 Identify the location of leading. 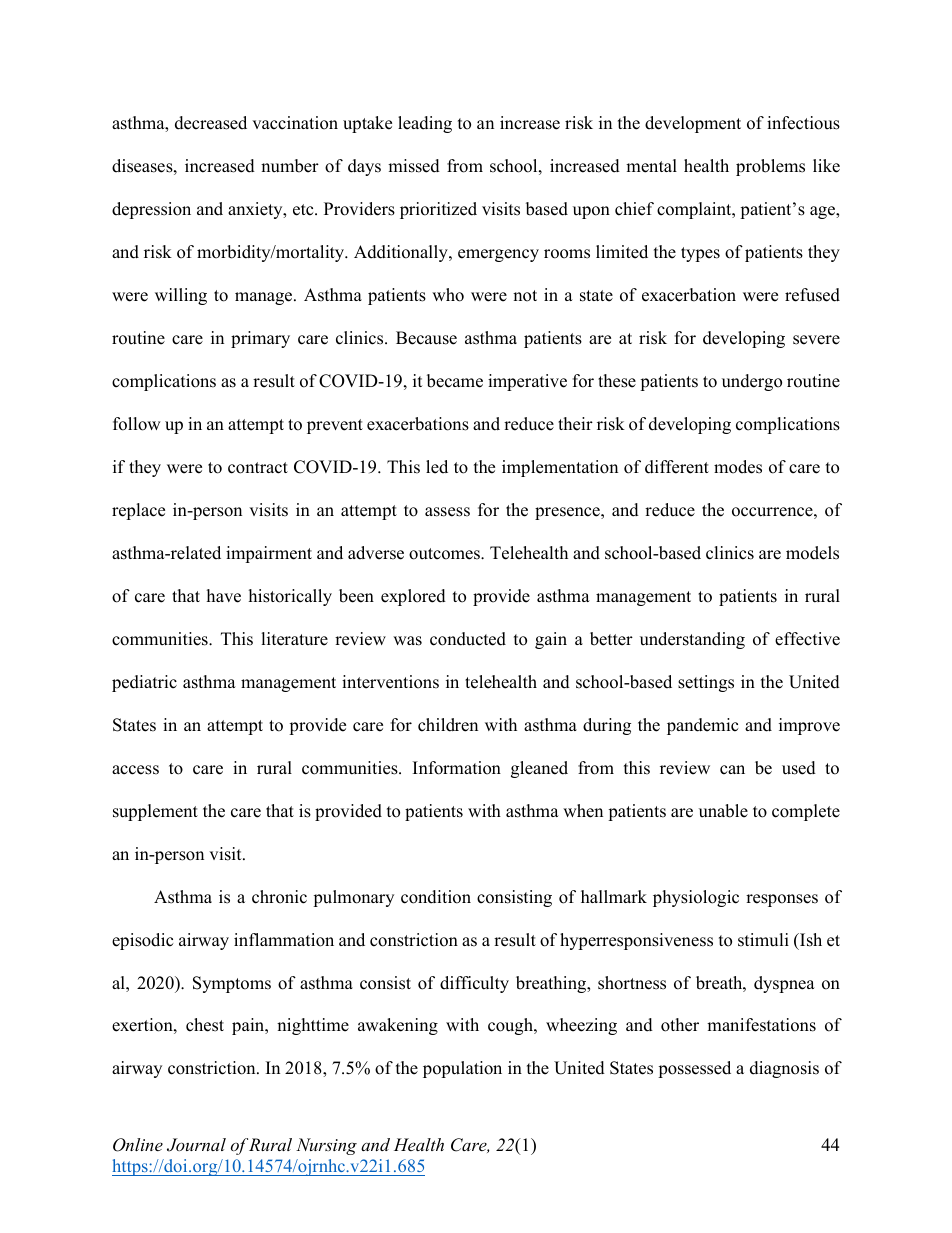
(425, 124).
